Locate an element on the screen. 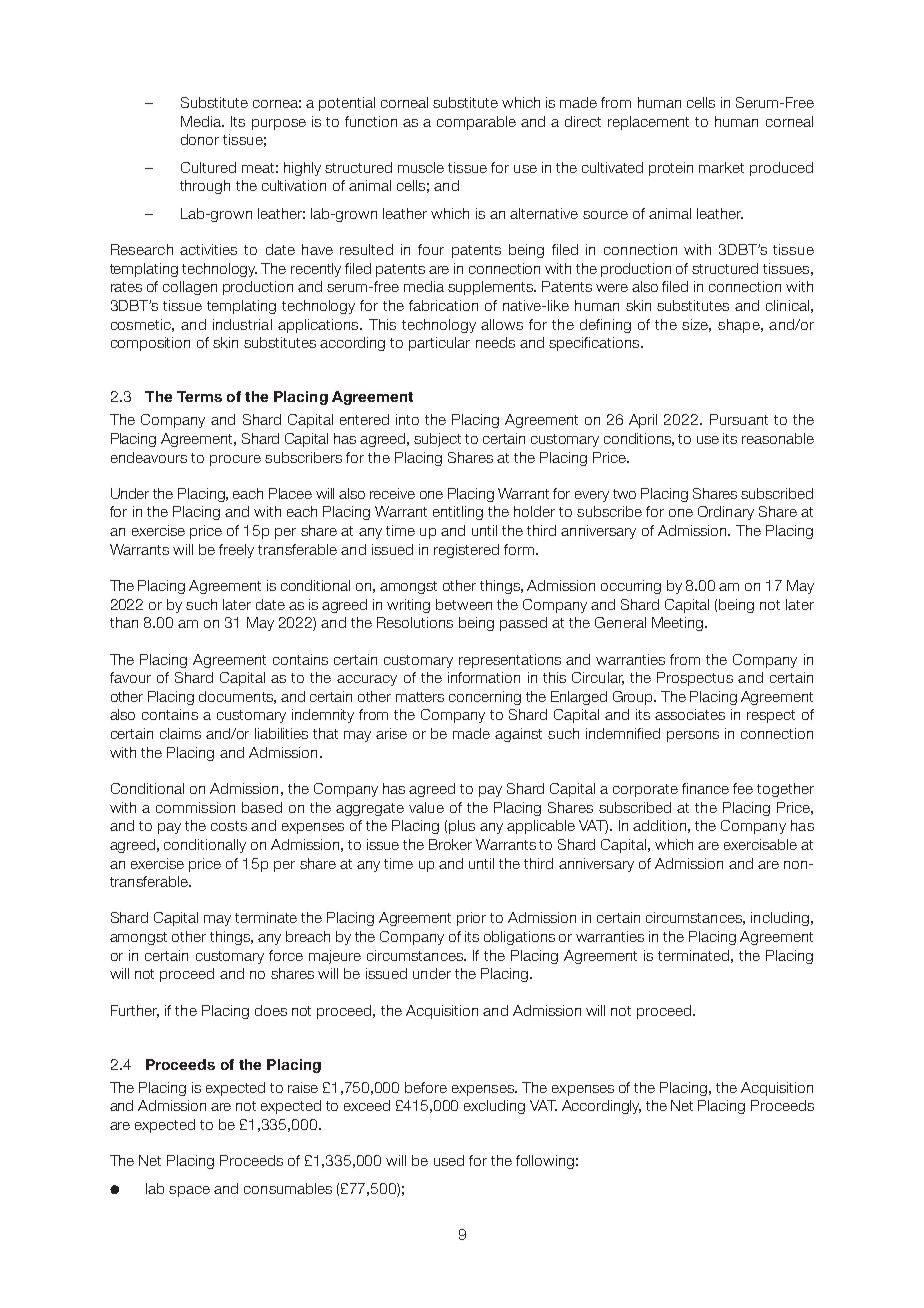 This screenshot has width=924, height=1308. including is located at coordinates (780, 919).
